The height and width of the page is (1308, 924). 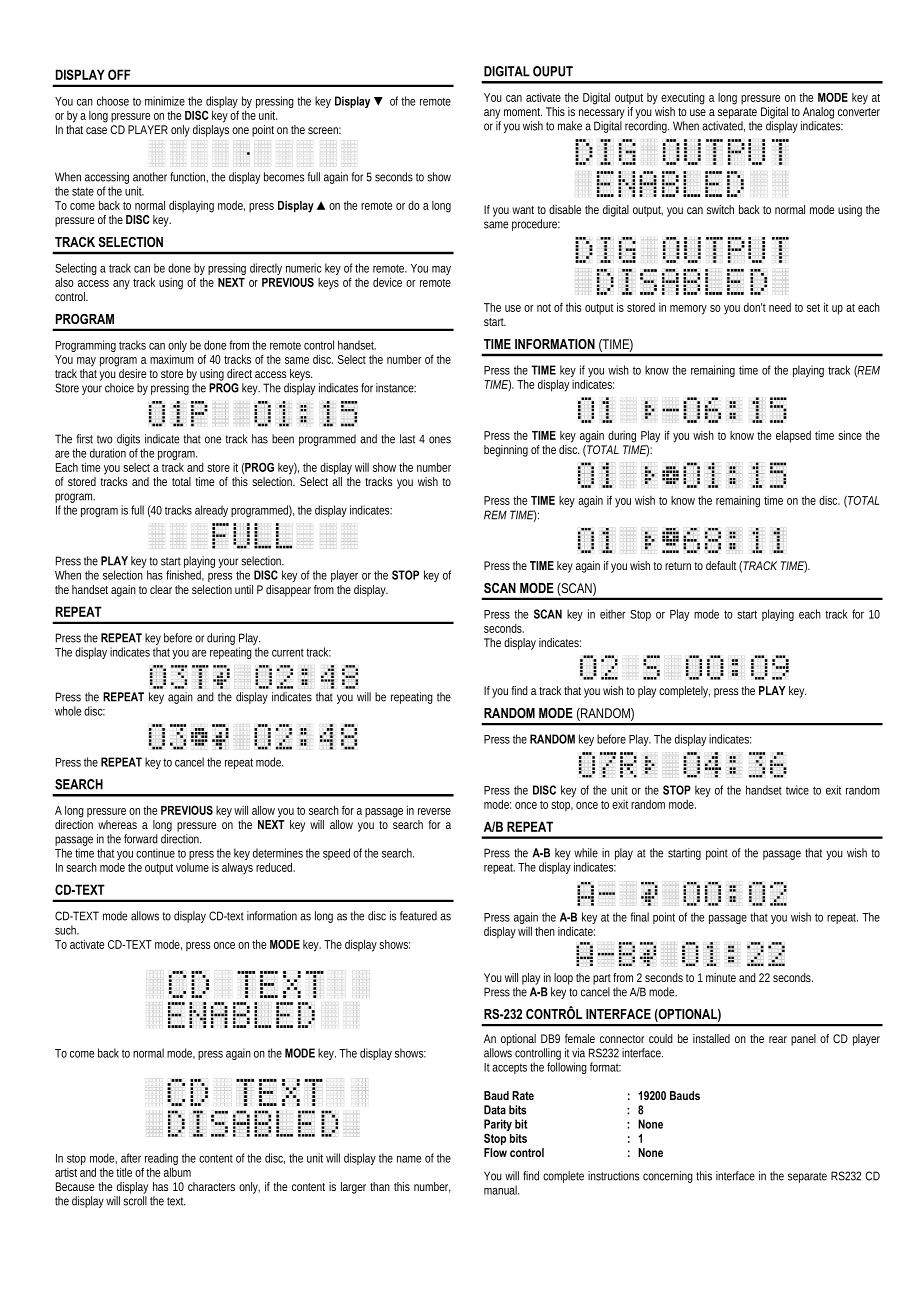 I want to click on reading, so click(x=161, y=1160).
